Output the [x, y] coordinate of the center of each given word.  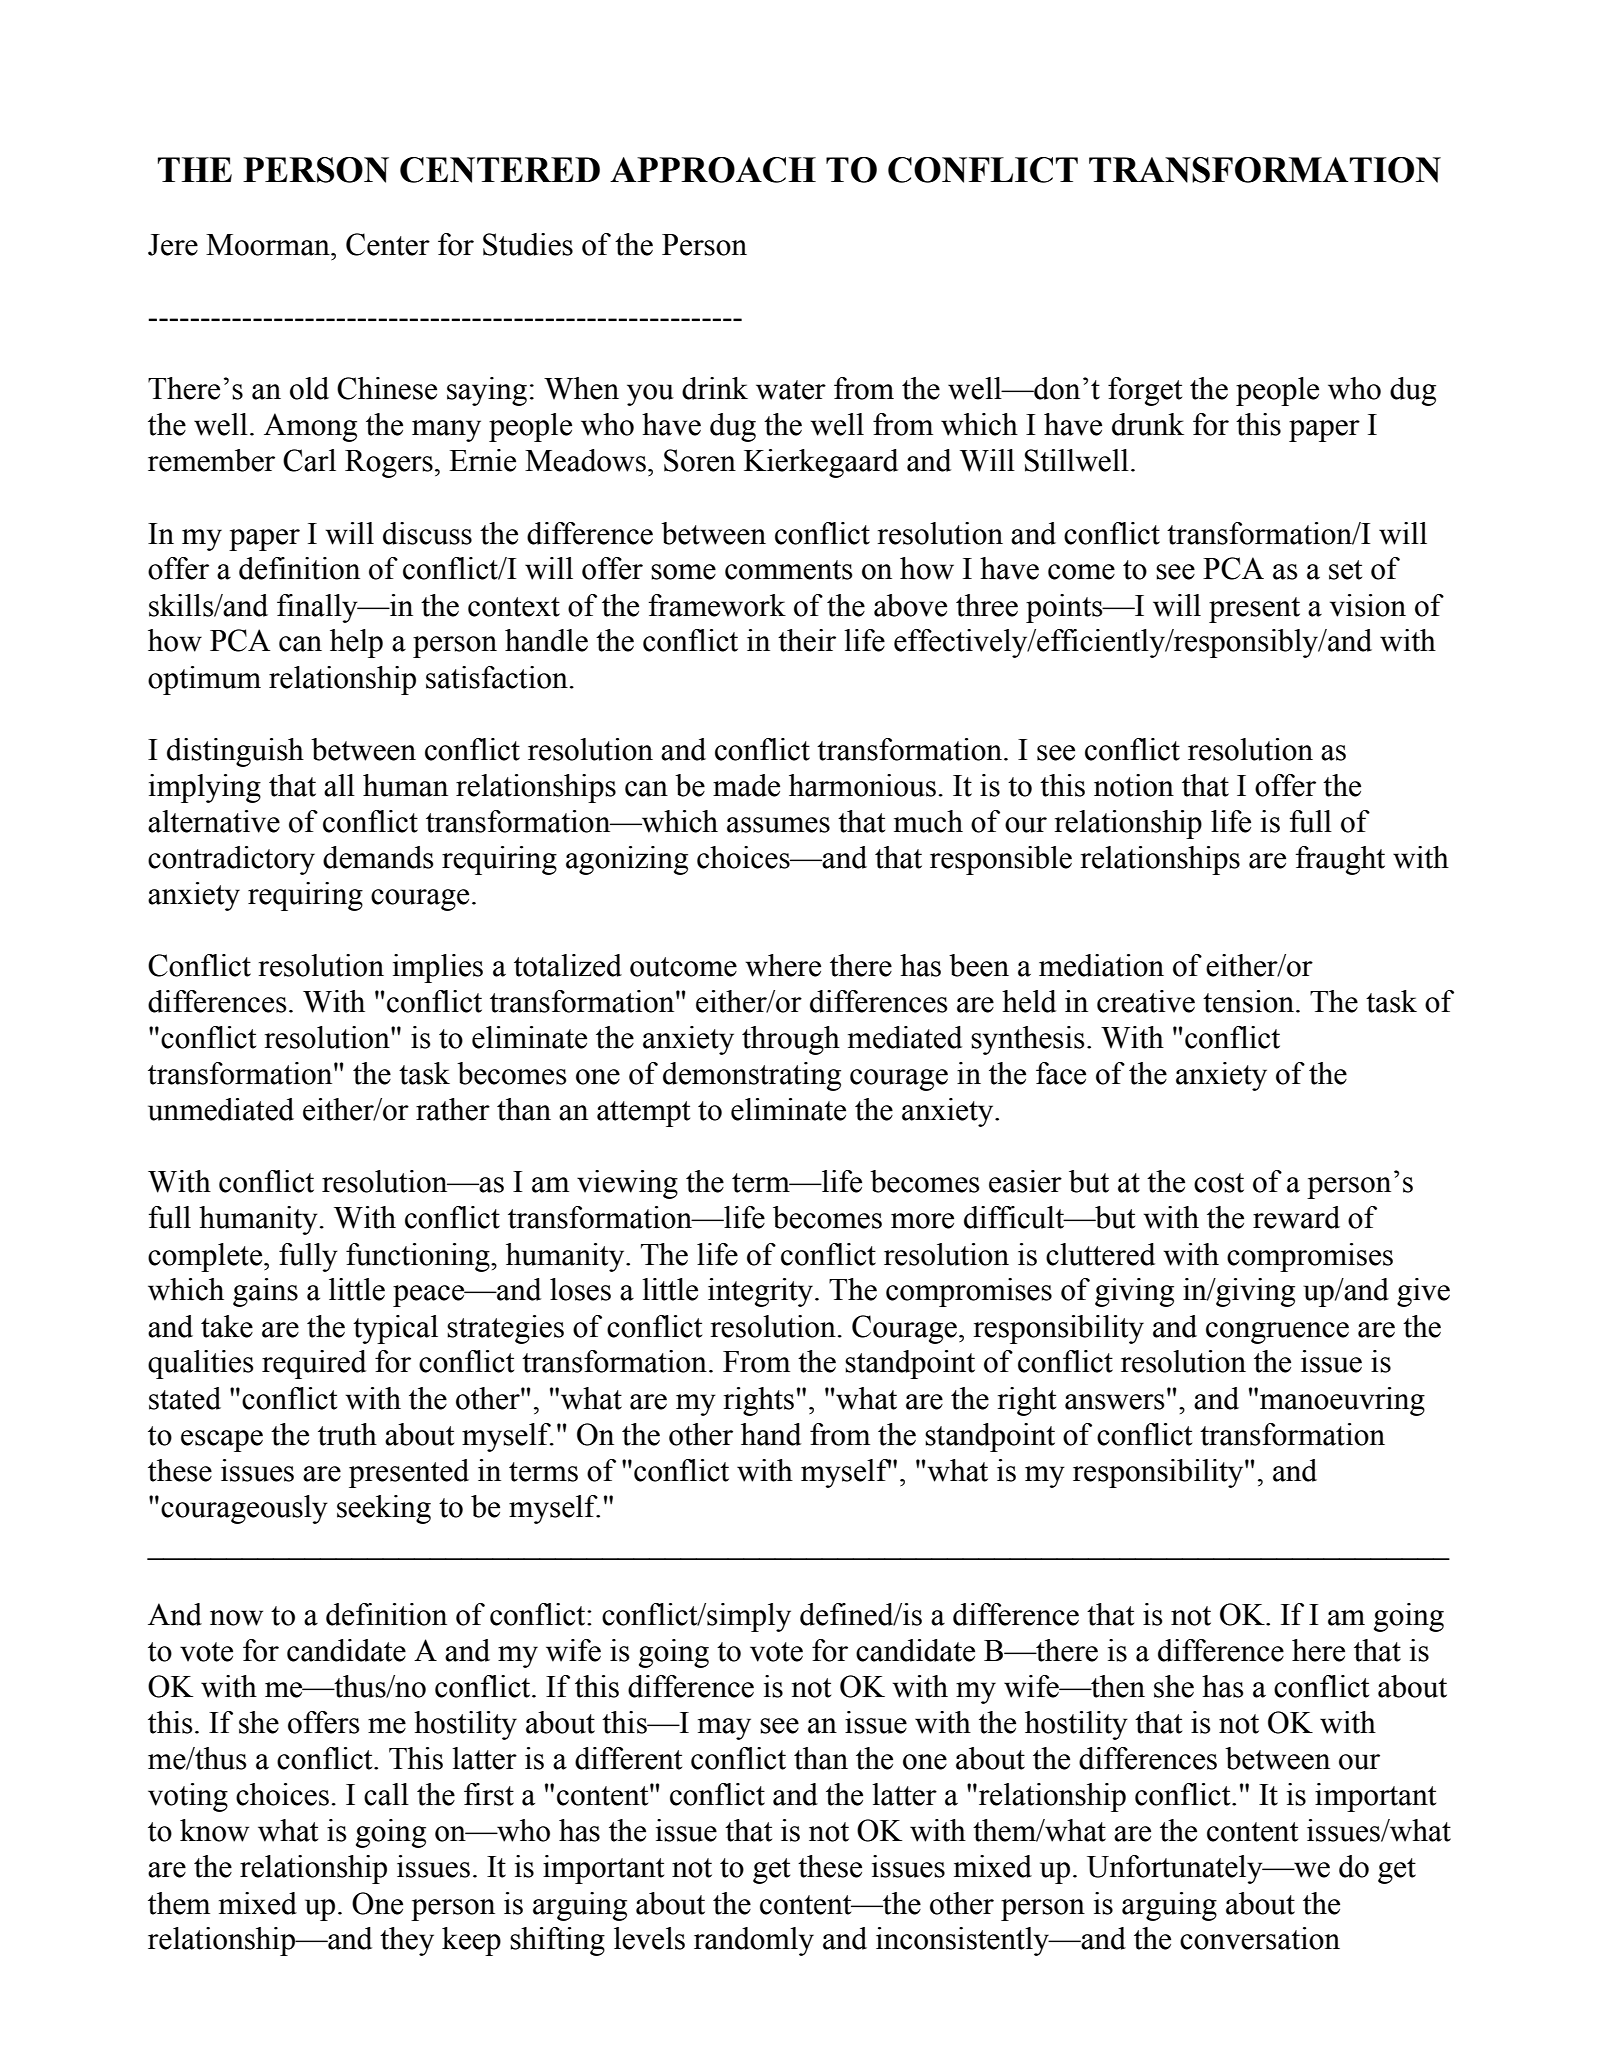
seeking [384, 1509]
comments [789, 570]
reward [1296, 1217]
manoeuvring [1342, 1401]
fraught [1340, 860]
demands [378, 857]
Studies [528, 244]
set [1345, 570]
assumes [778, 825]
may [724, 1729]
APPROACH [713, 170]
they [407, 1941]
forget [1145, 391]
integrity [762, 1292]
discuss [427, 533]
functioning [419, 1257]
